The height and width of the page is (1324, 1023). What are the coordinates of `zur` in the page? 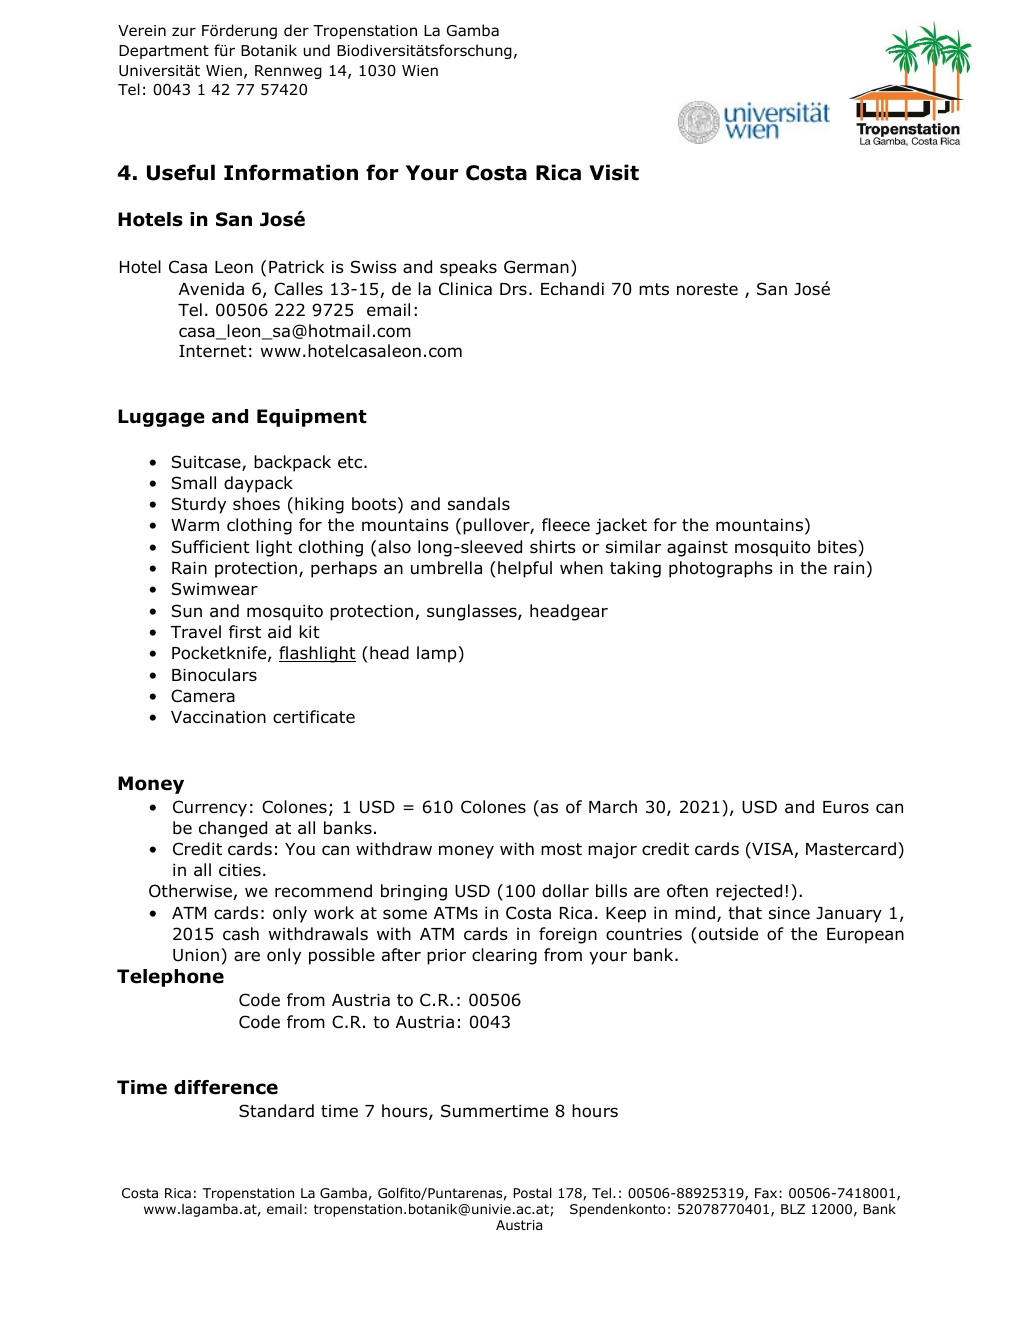 It's located at (184, 32).
